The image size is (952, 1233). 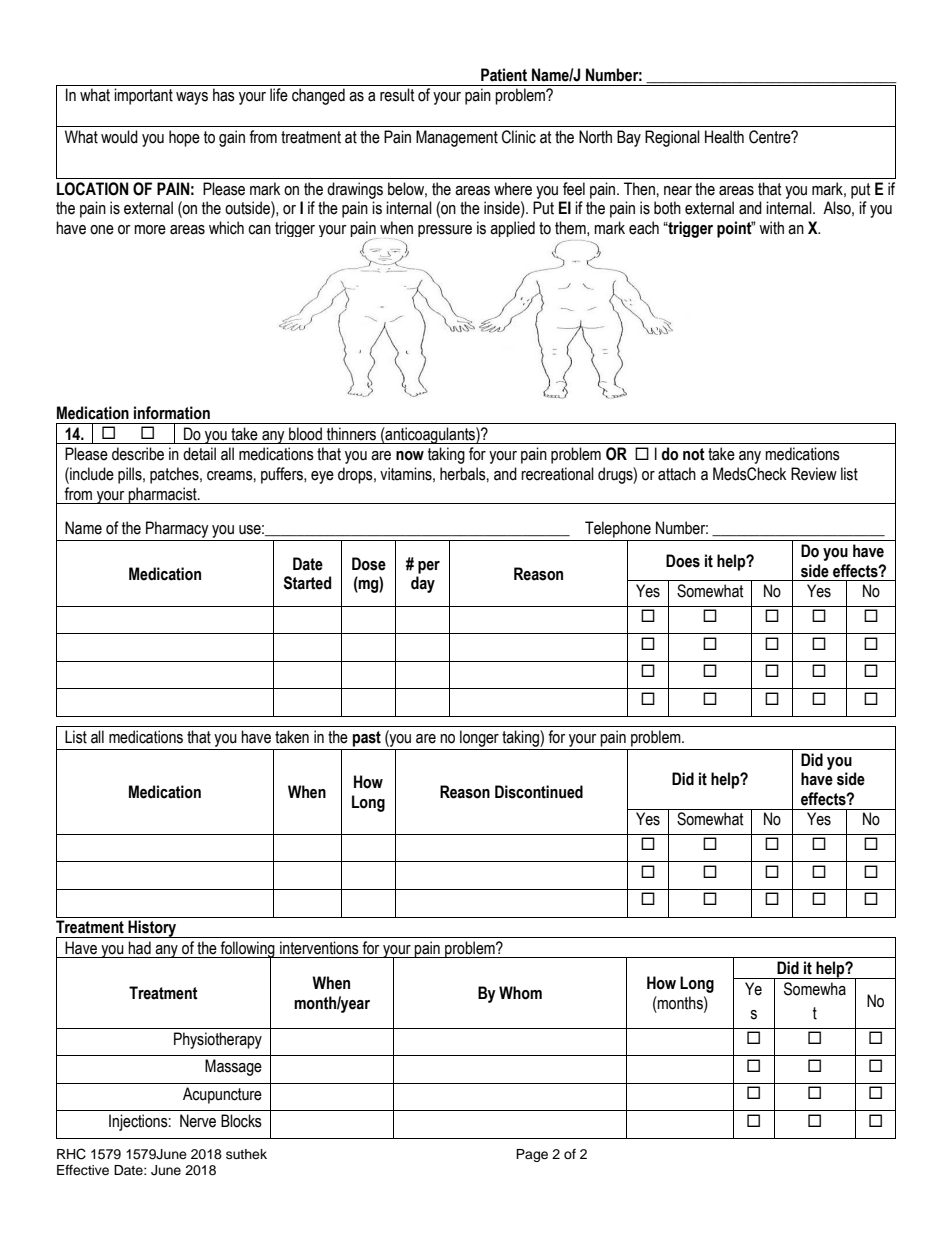 What do you see at coordinates (172, 413) in the page?
I see `information` at bounding box center [172, 413].
